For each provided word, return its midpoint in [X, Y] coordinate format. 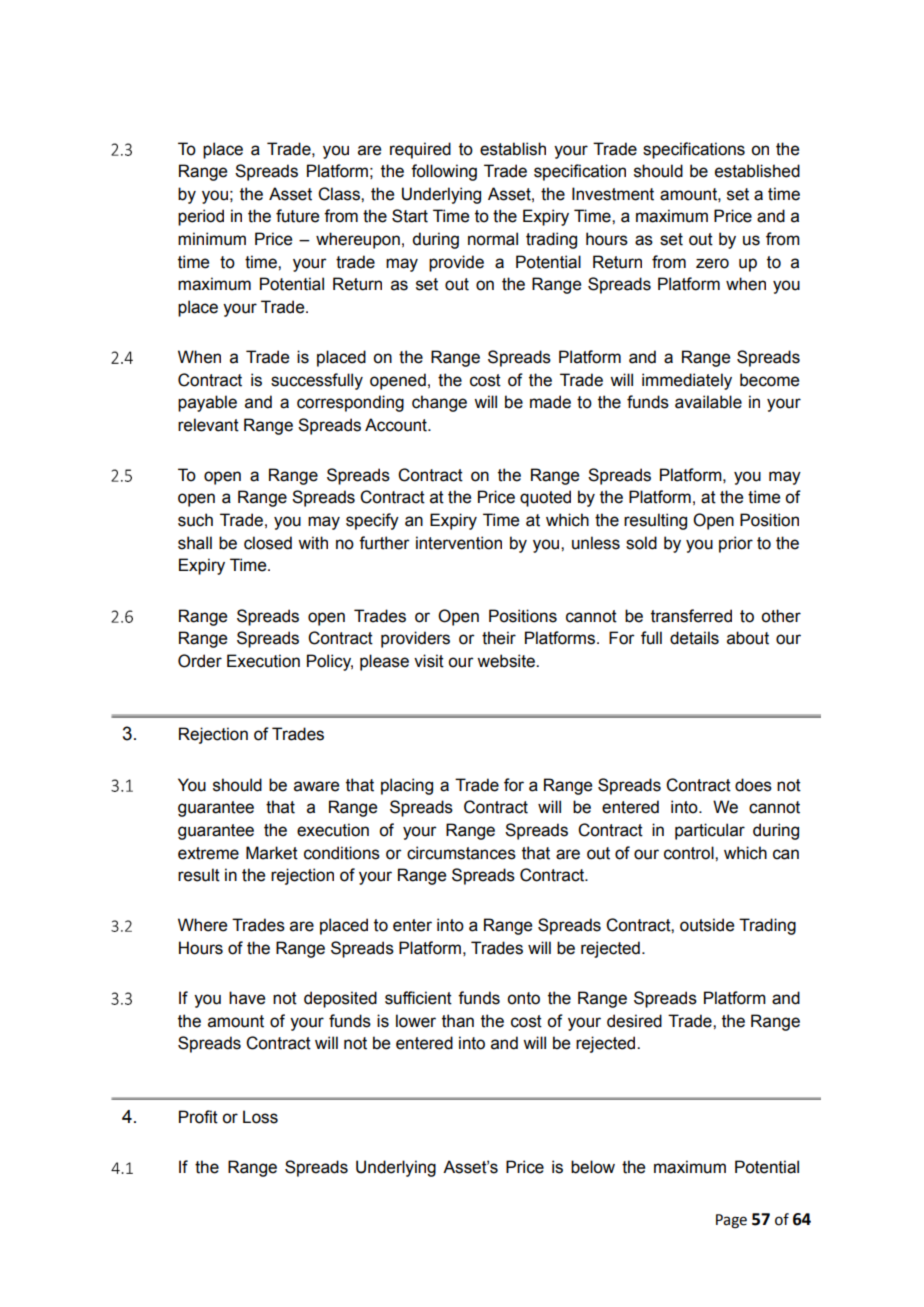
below [593, 1167]
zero [712, 263]
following [444, 172]
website [507, 661]
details [694, 638]
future [297, 216]
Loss [260, 1117]
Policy [330, 662]
